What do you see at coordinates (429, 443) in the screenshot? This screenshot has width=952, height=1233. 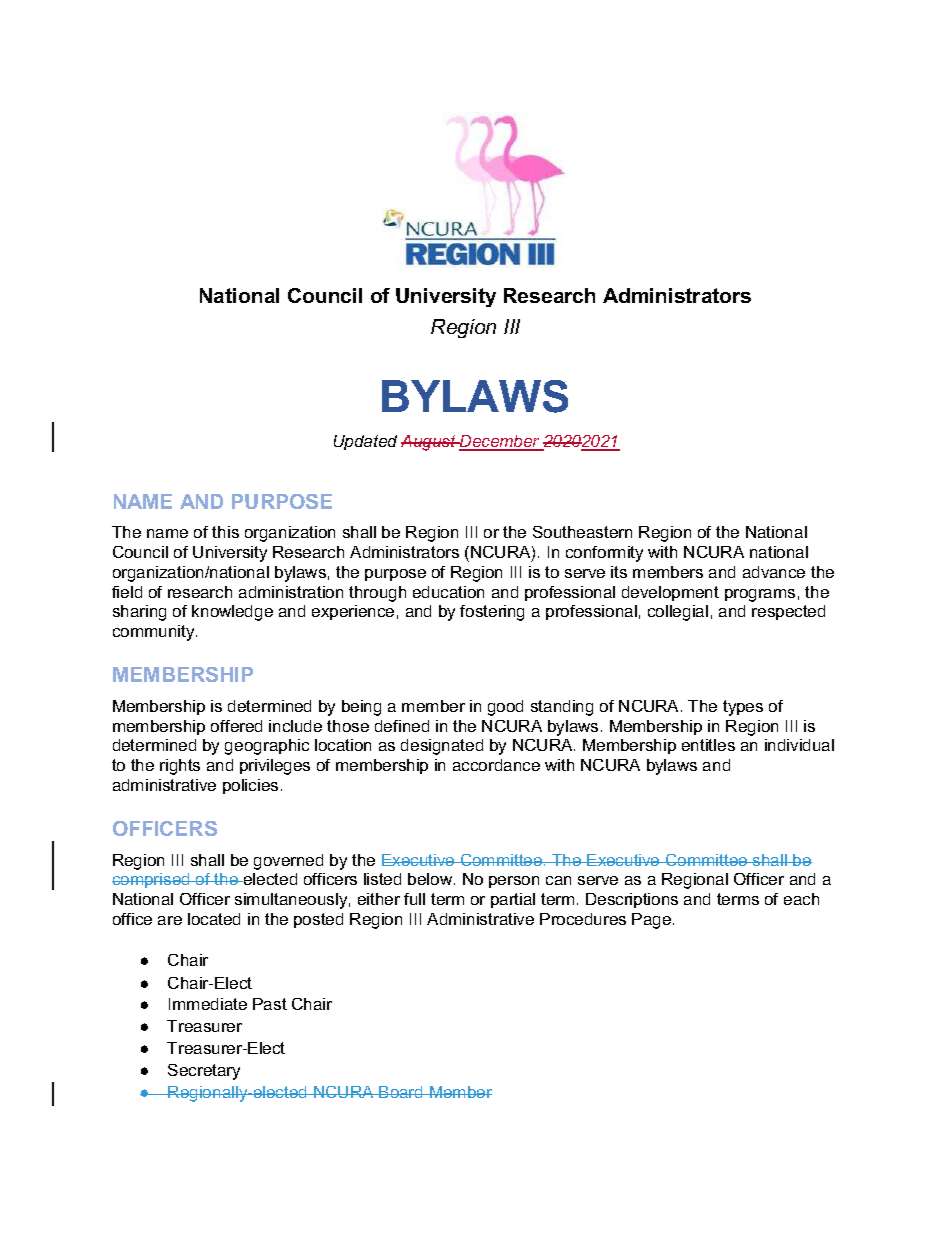 I see `August` at bounding box center [429, 443].
